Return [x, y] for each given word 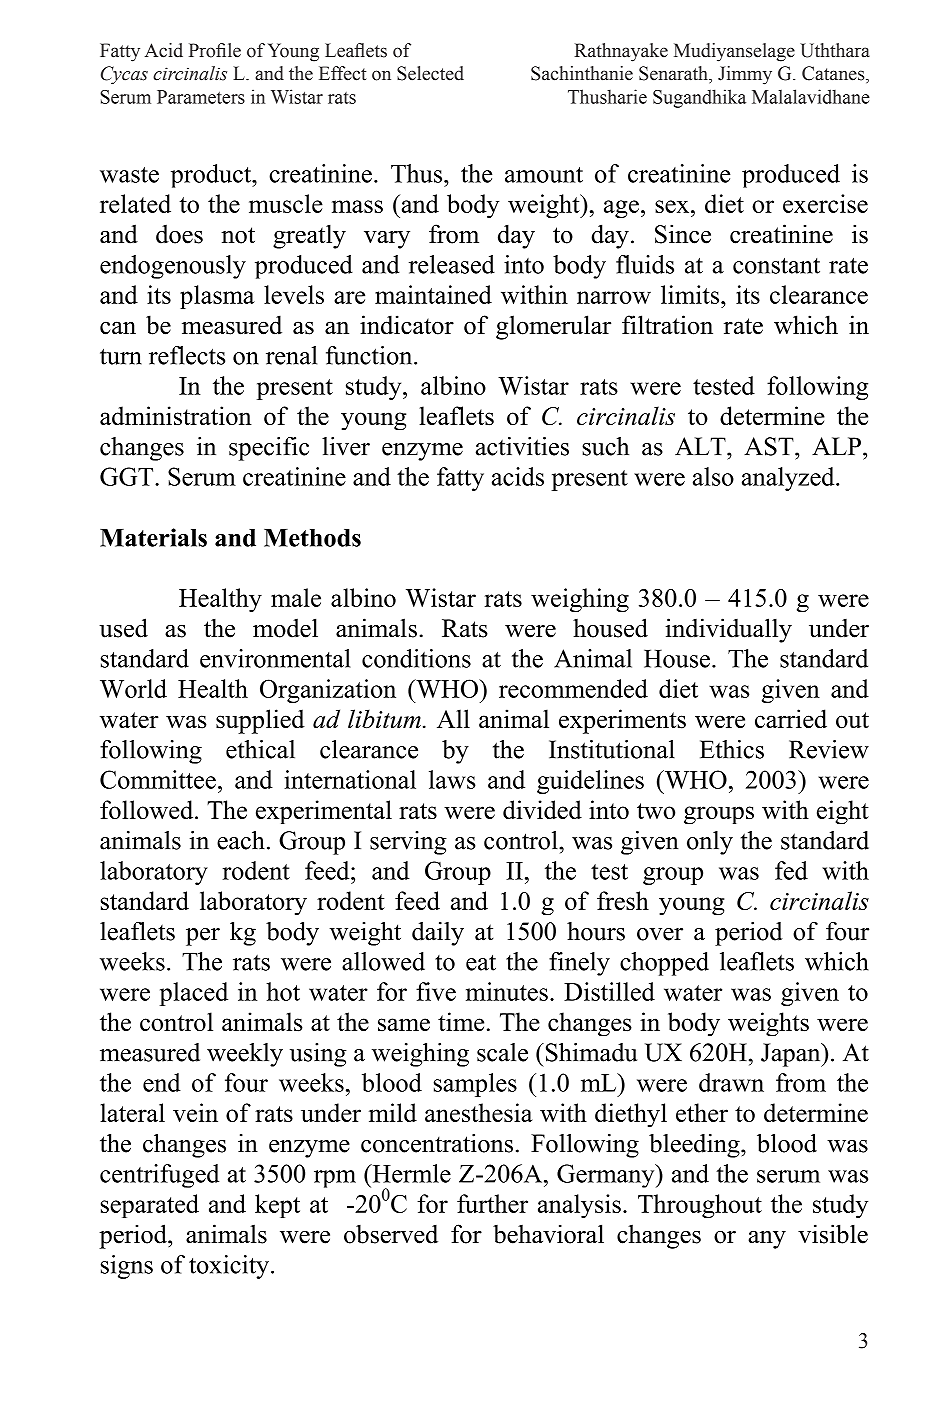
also [713, 476]
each [241, 840]
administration [176, 415]
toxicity [229, 1267]
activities [522, 446]
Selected [430, 73]
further [492, 1203]
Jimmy [745, 75]
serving [408, 843]
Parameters [201, 97]
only [710, 843]
